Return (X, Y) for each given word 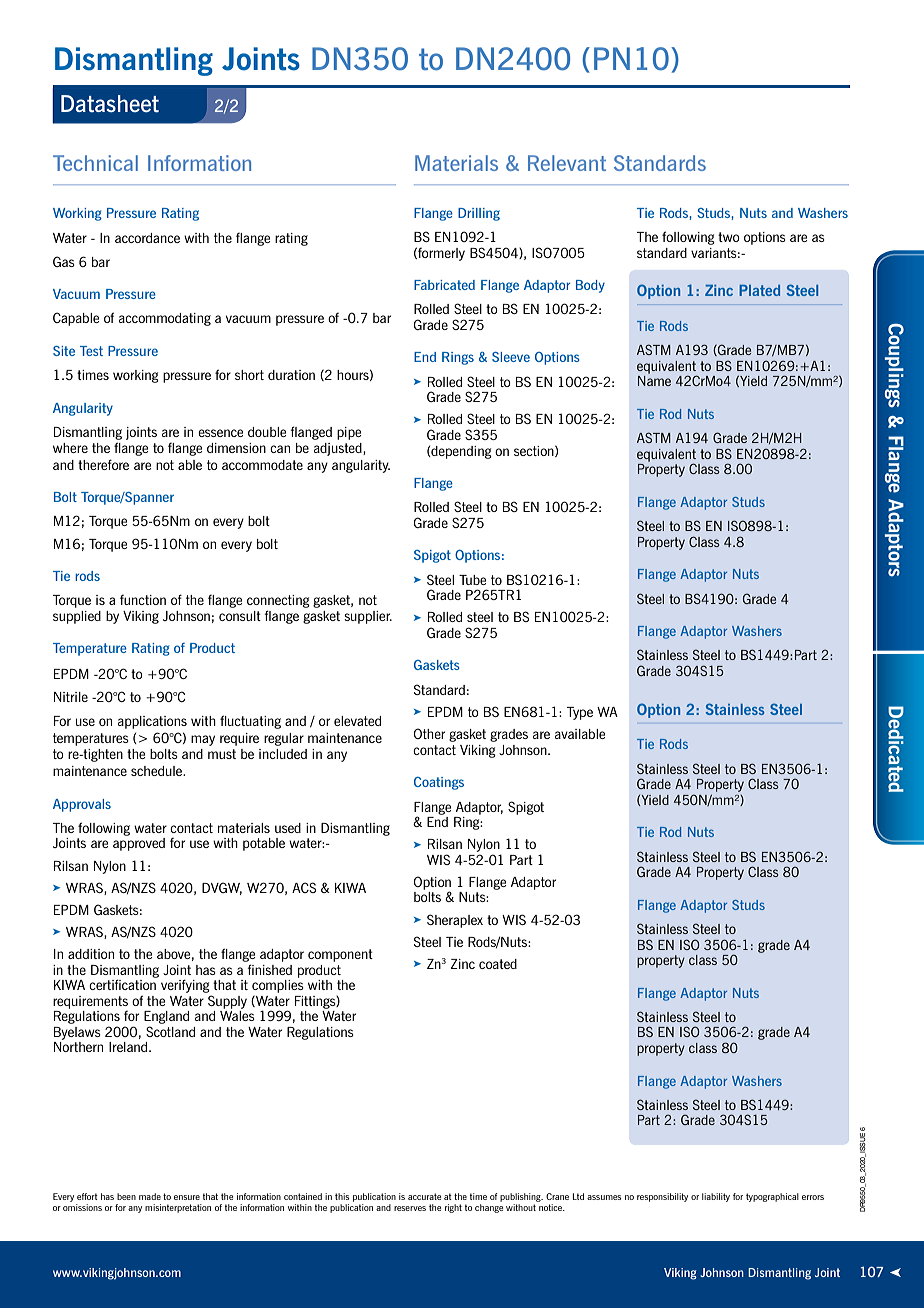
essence (220, 433)
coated (498, 964)
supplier (368, 617)
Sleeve (511, 357)
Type (580, 713)
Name (654, 381)
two (729, 237)
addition (91, 954)
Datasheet (110, 103)
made (150, 1196)
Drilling (479, 214)
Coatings (439, 783)
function (143, 600)
